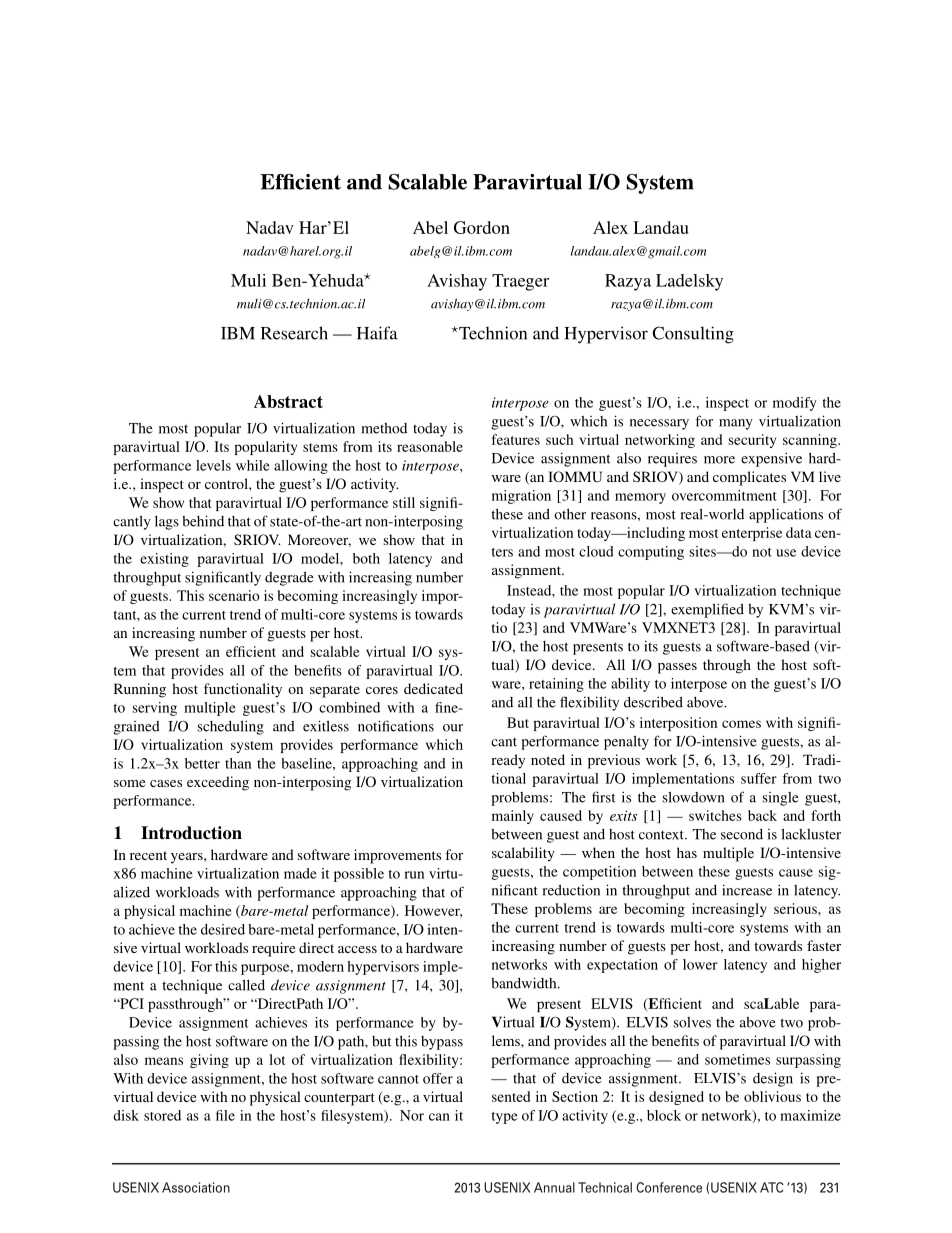  Describe the element at coordinates (693, 335) in the screenshot. I see `Consulting` at that location.
